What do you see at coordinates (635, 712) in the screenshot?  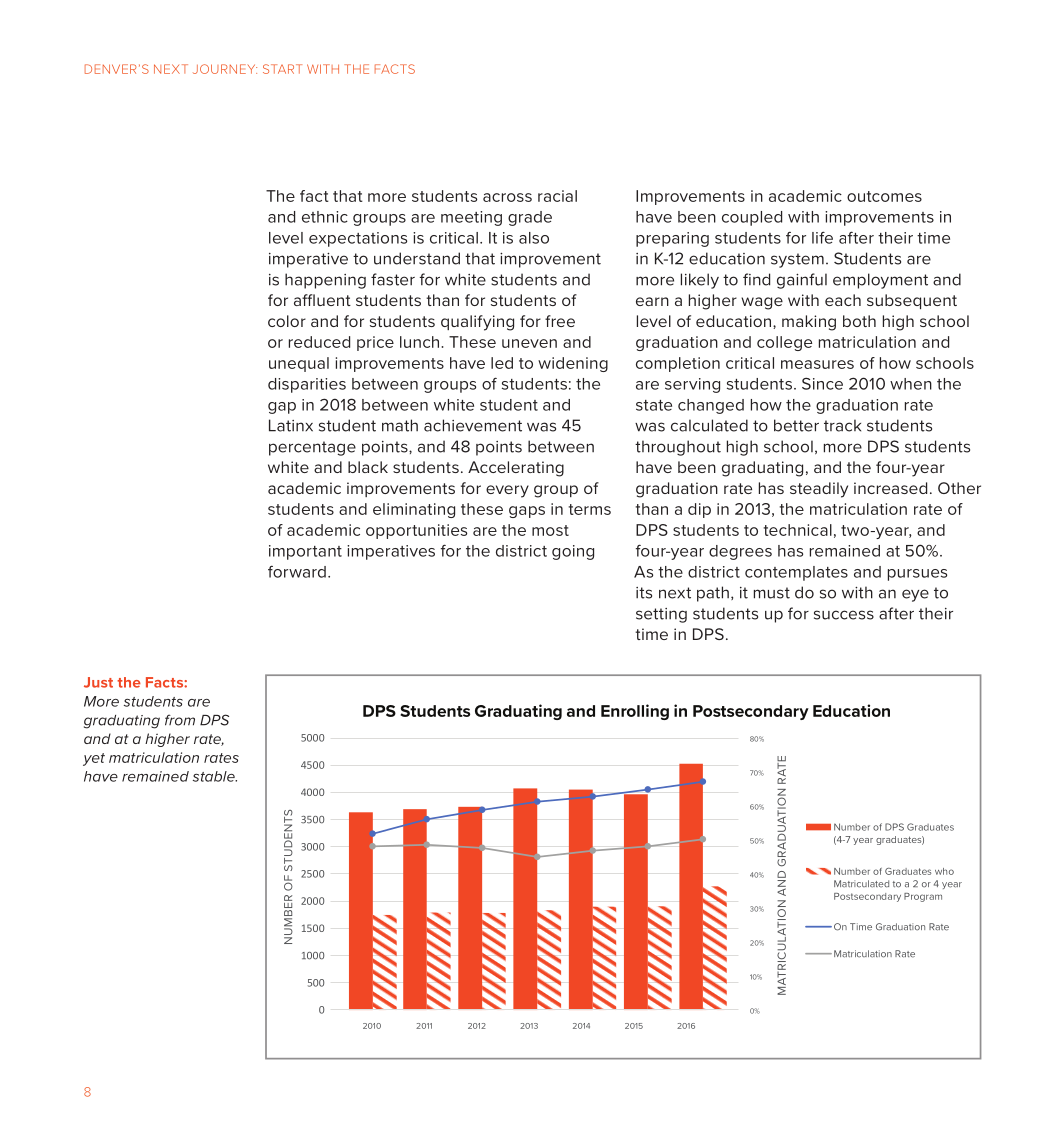 I see `Enrolling` at bounding box center [635, 712].
